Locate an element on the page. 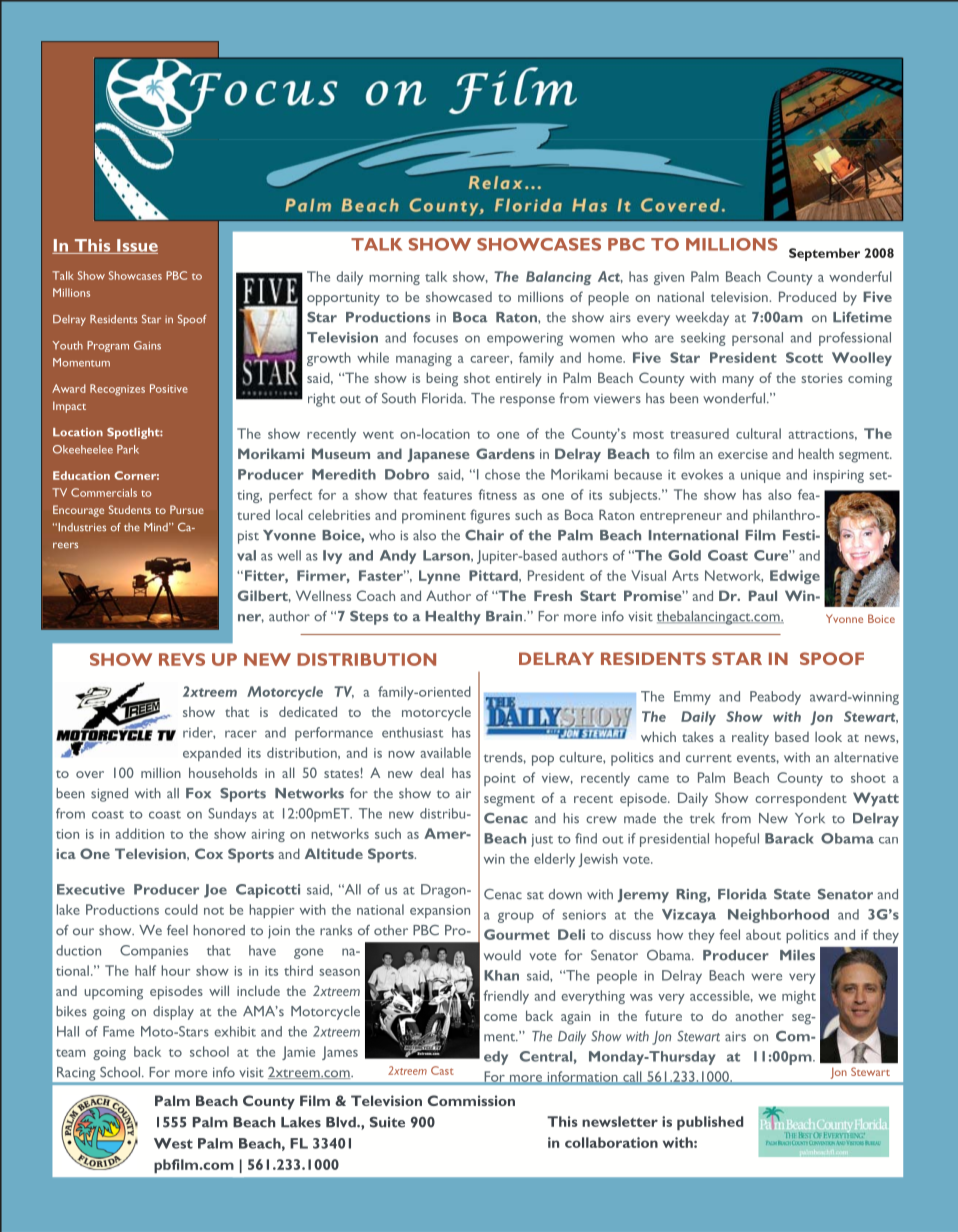  published is located at coordinates (710, 1123).
